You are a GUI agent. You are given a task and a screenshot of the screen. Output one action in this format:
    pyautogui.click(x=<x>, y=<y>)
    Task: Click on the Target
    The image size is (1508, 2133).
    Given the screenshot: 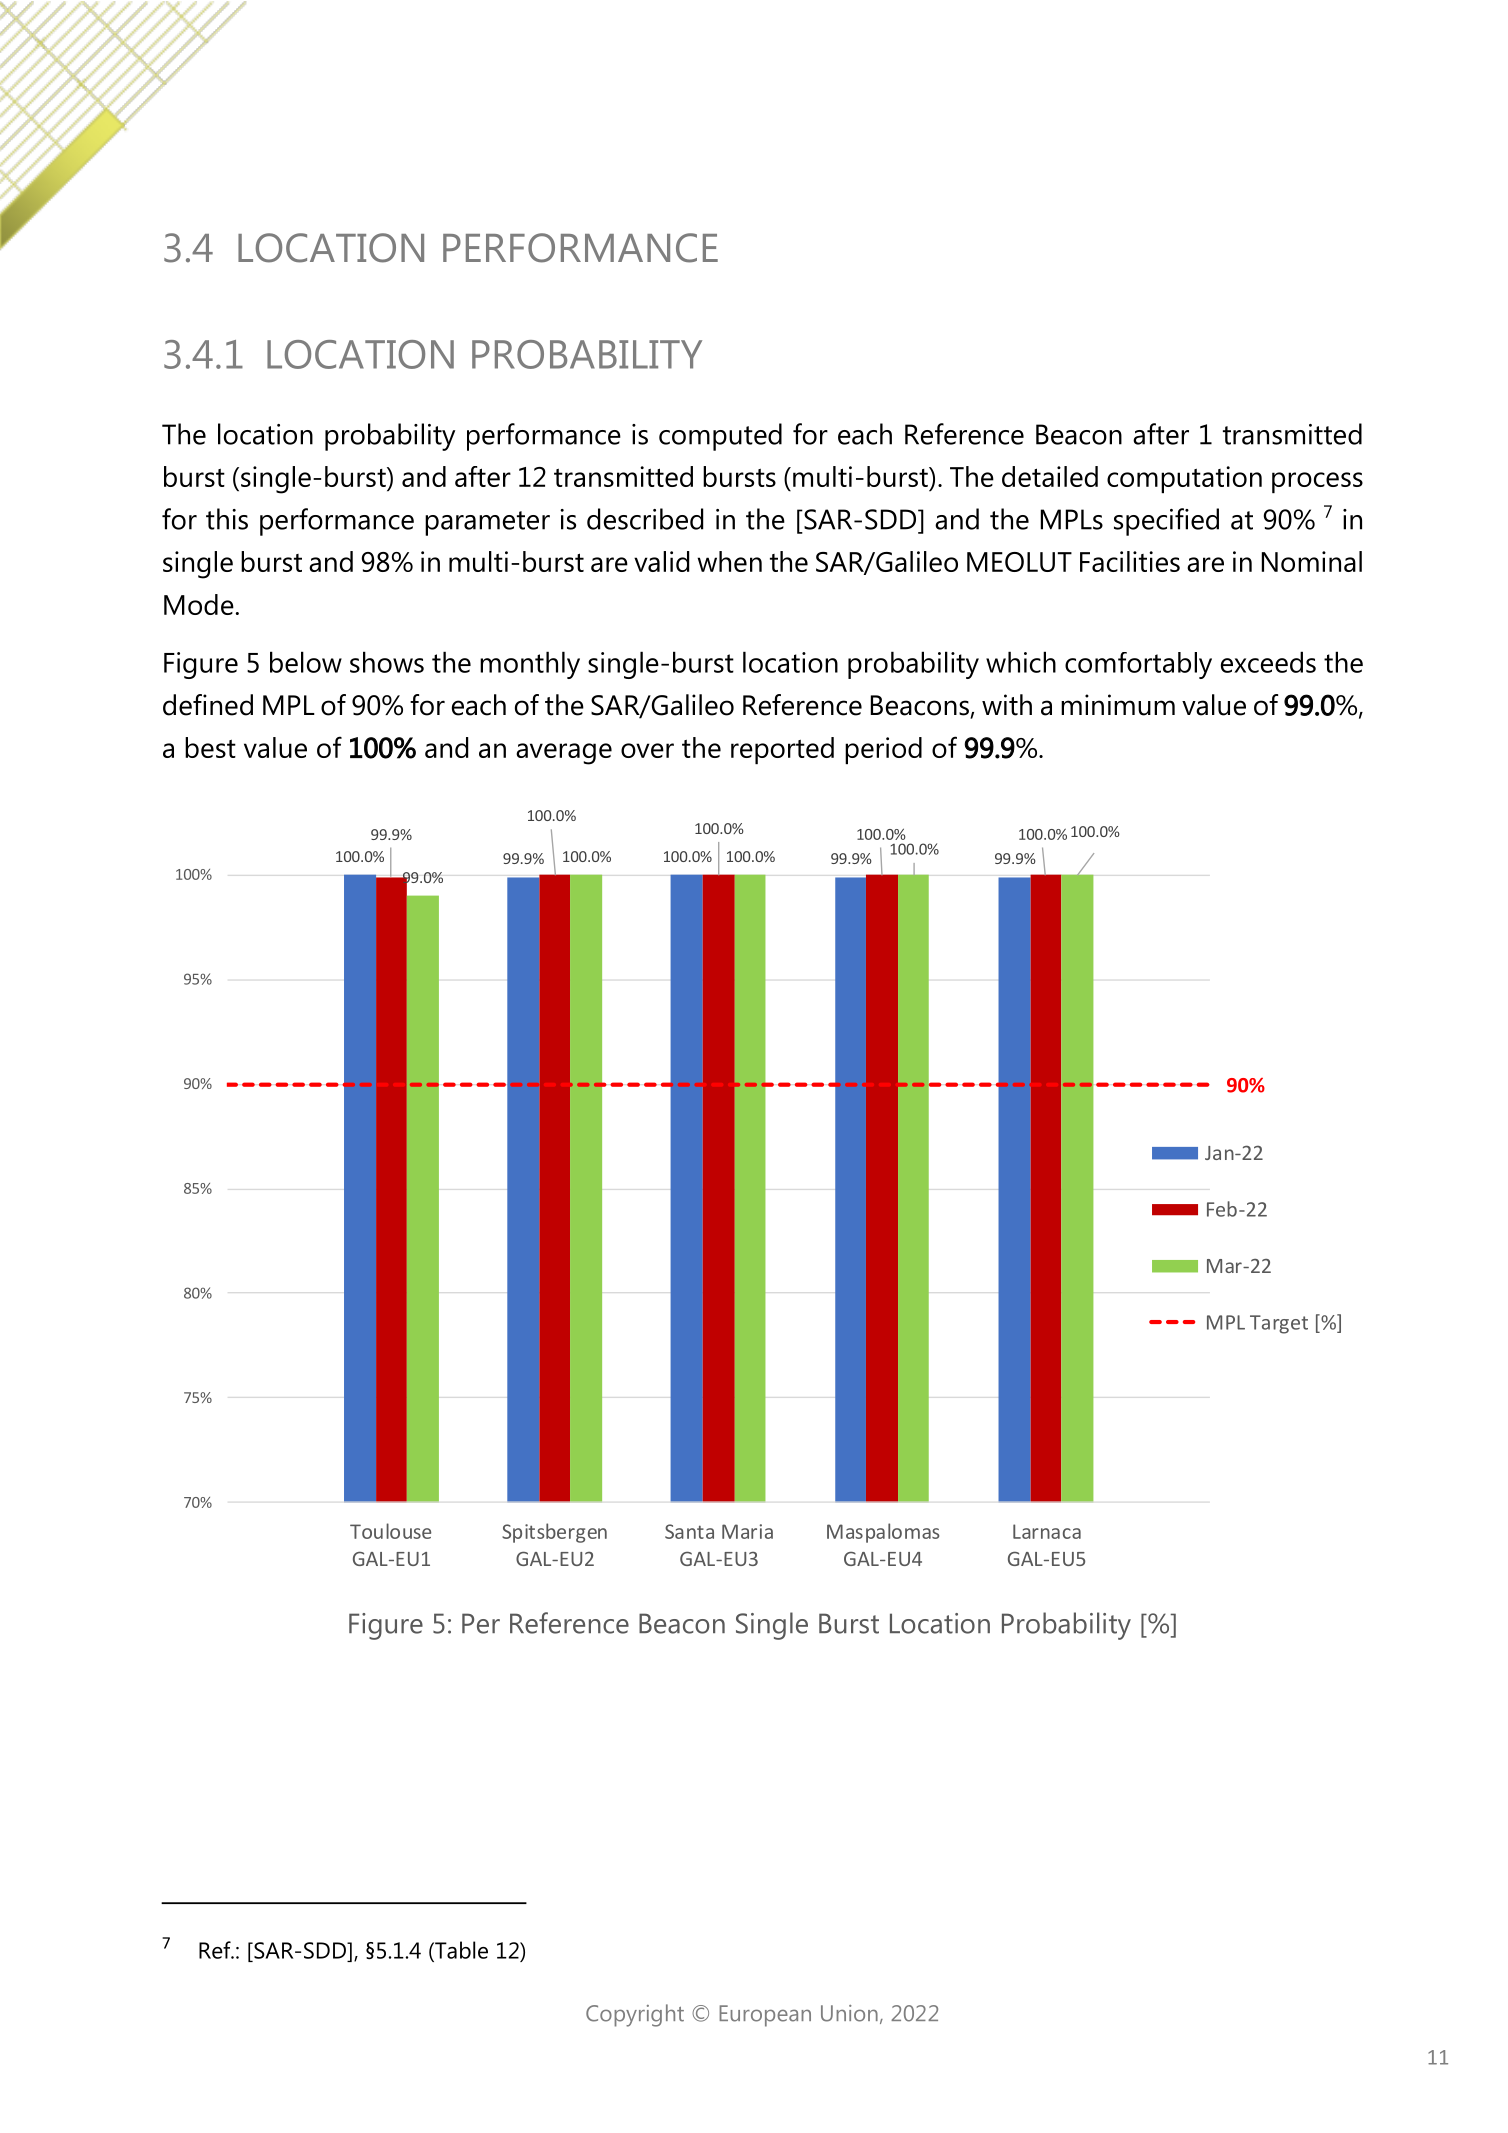 What is the action you would take?
    pyautogui.click(x=1279, y=1324)
